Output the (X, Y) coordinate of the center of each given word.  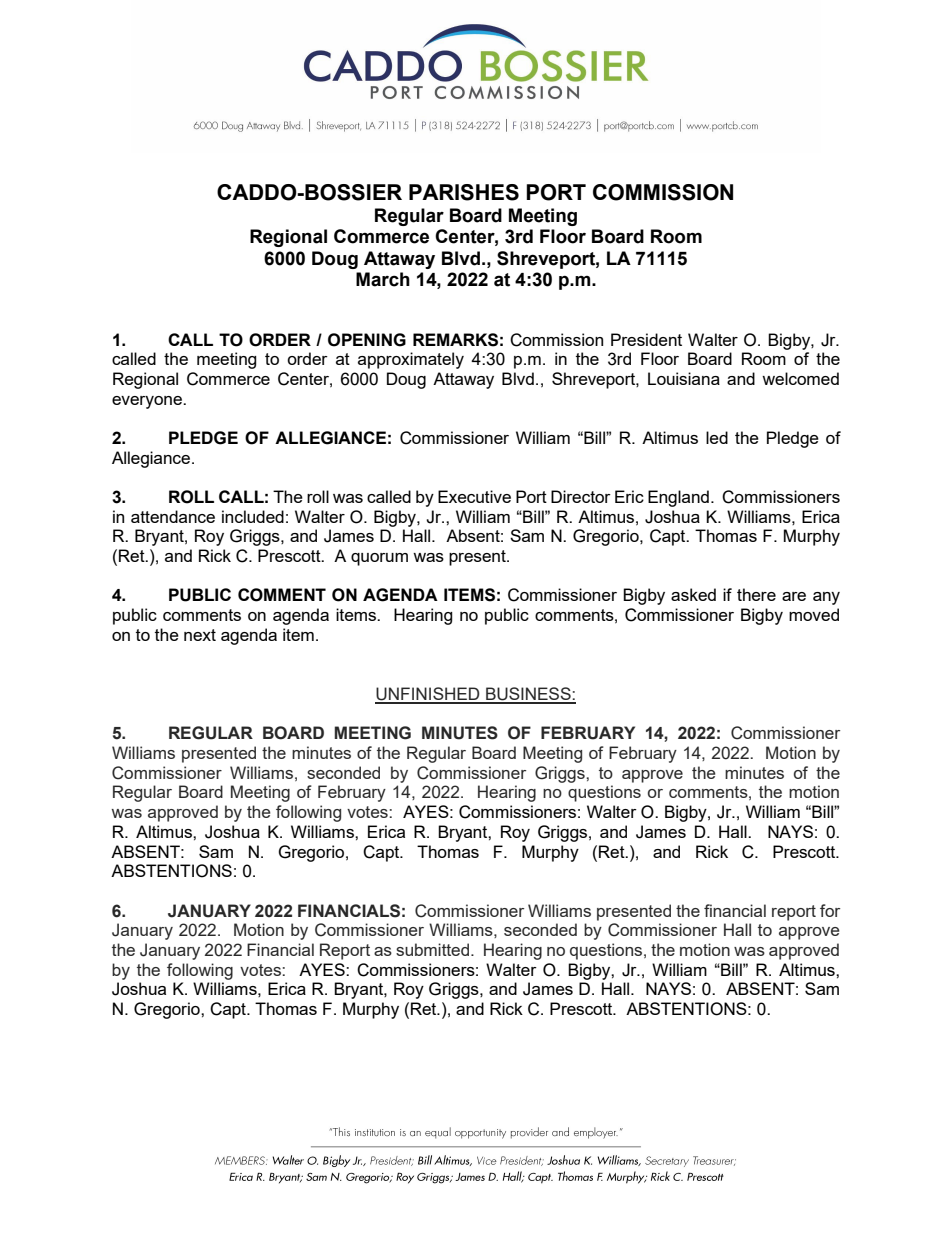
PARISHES (464, 192)
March (383, 279)
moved (814, 614)
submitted (434, 949)
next (200, 635)
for (830, 910)
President (646, 339)
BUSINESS (528, 695)
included (253, 516)
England (678, 498)
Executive (474, 496)
